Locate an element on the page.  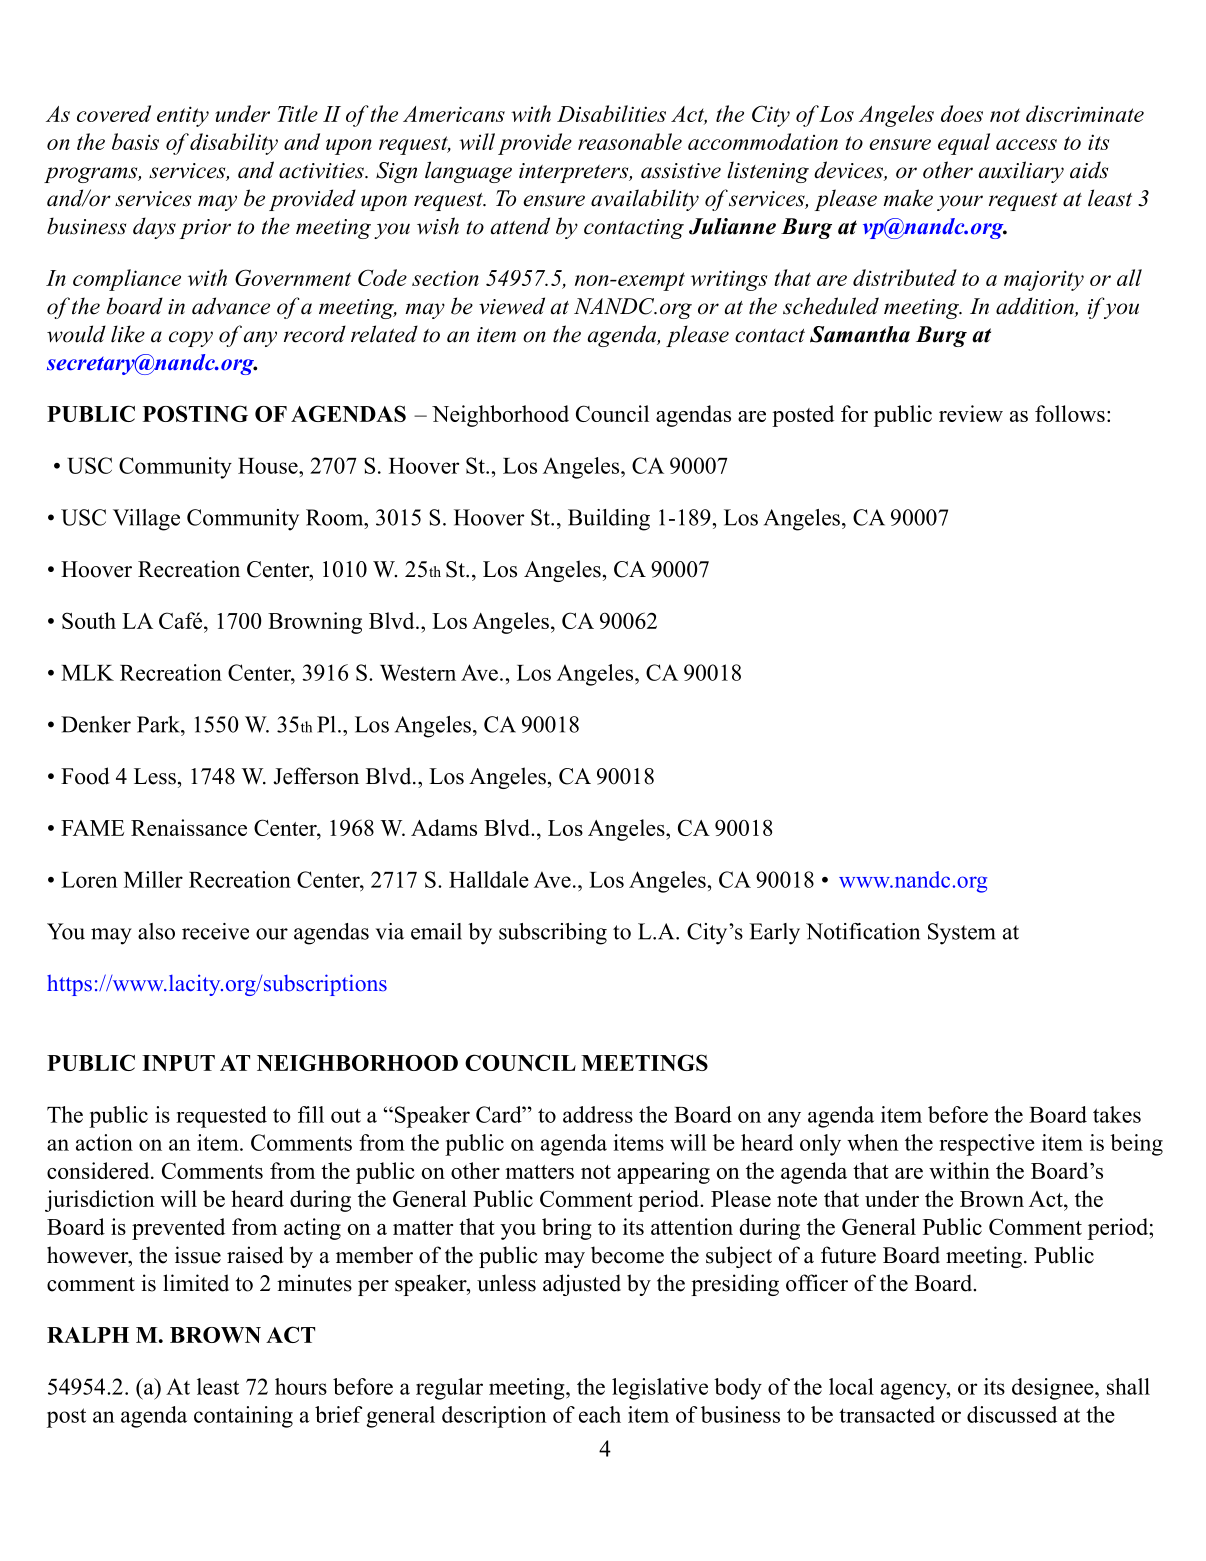
discussed is located at coordinates (1012, 1414).
